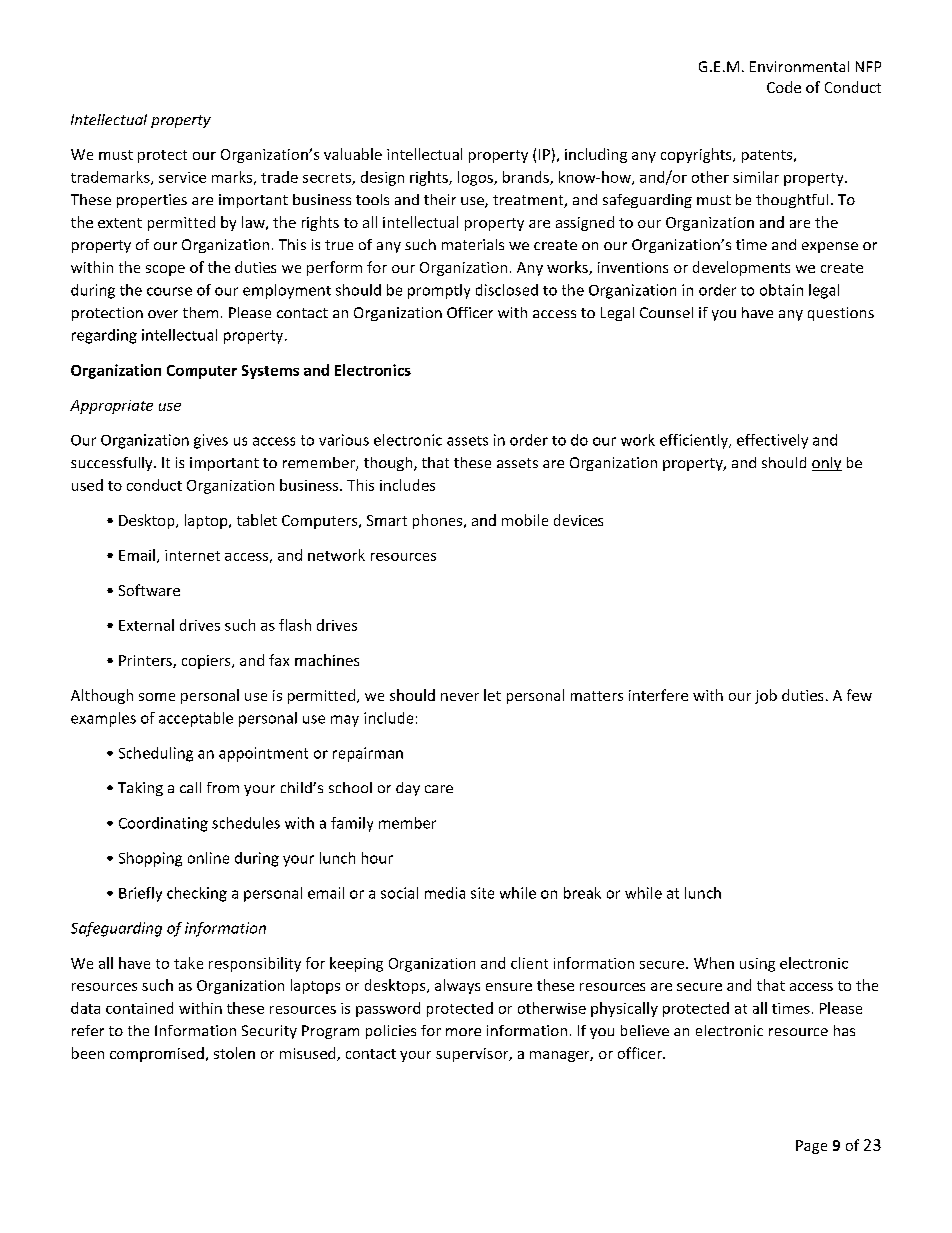 The width and height of the screenshot is (952, 1233). I want to click on obtain, so click(781, 290).
